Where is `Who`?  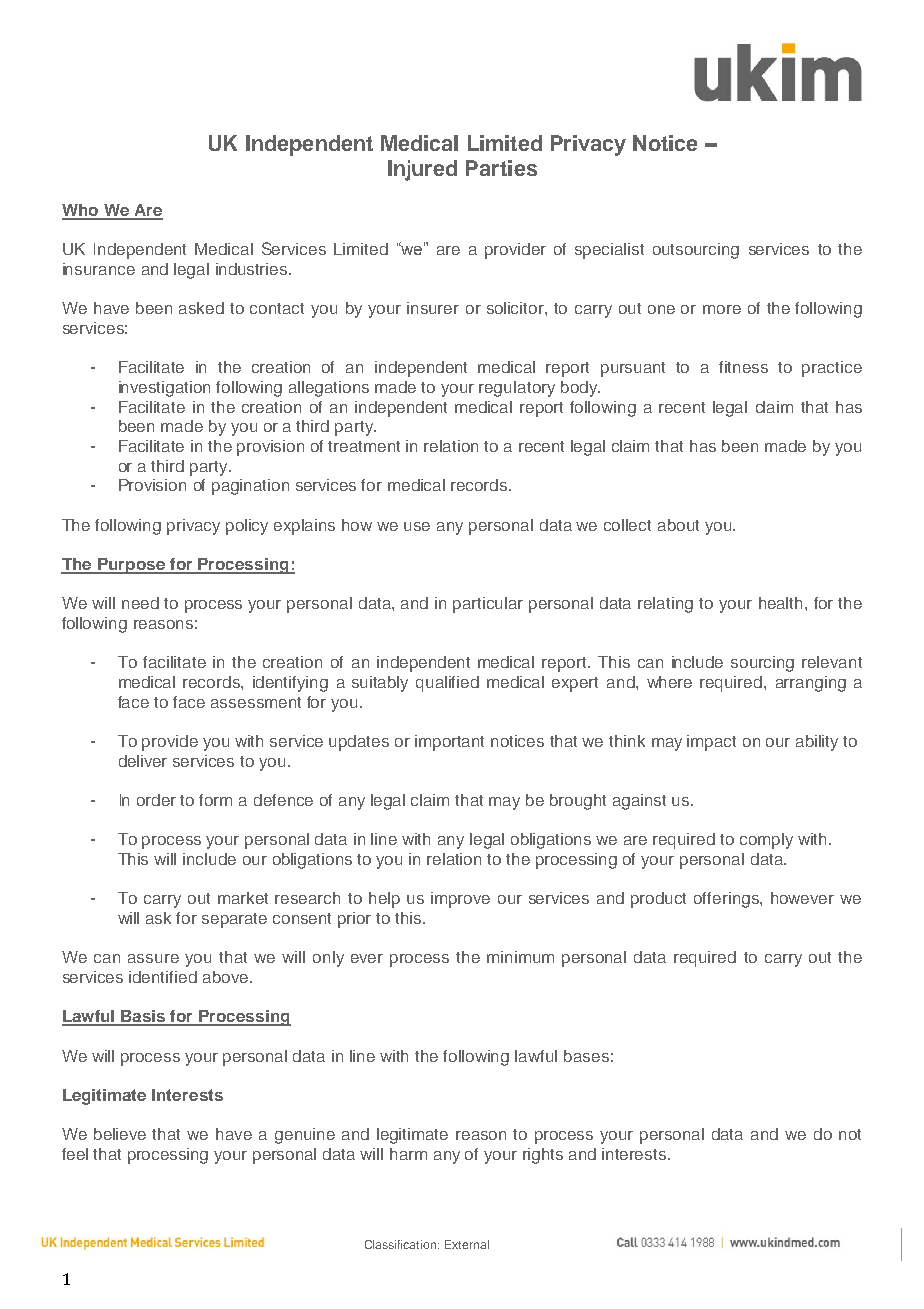 Who is located at coordinates (81, 211).
